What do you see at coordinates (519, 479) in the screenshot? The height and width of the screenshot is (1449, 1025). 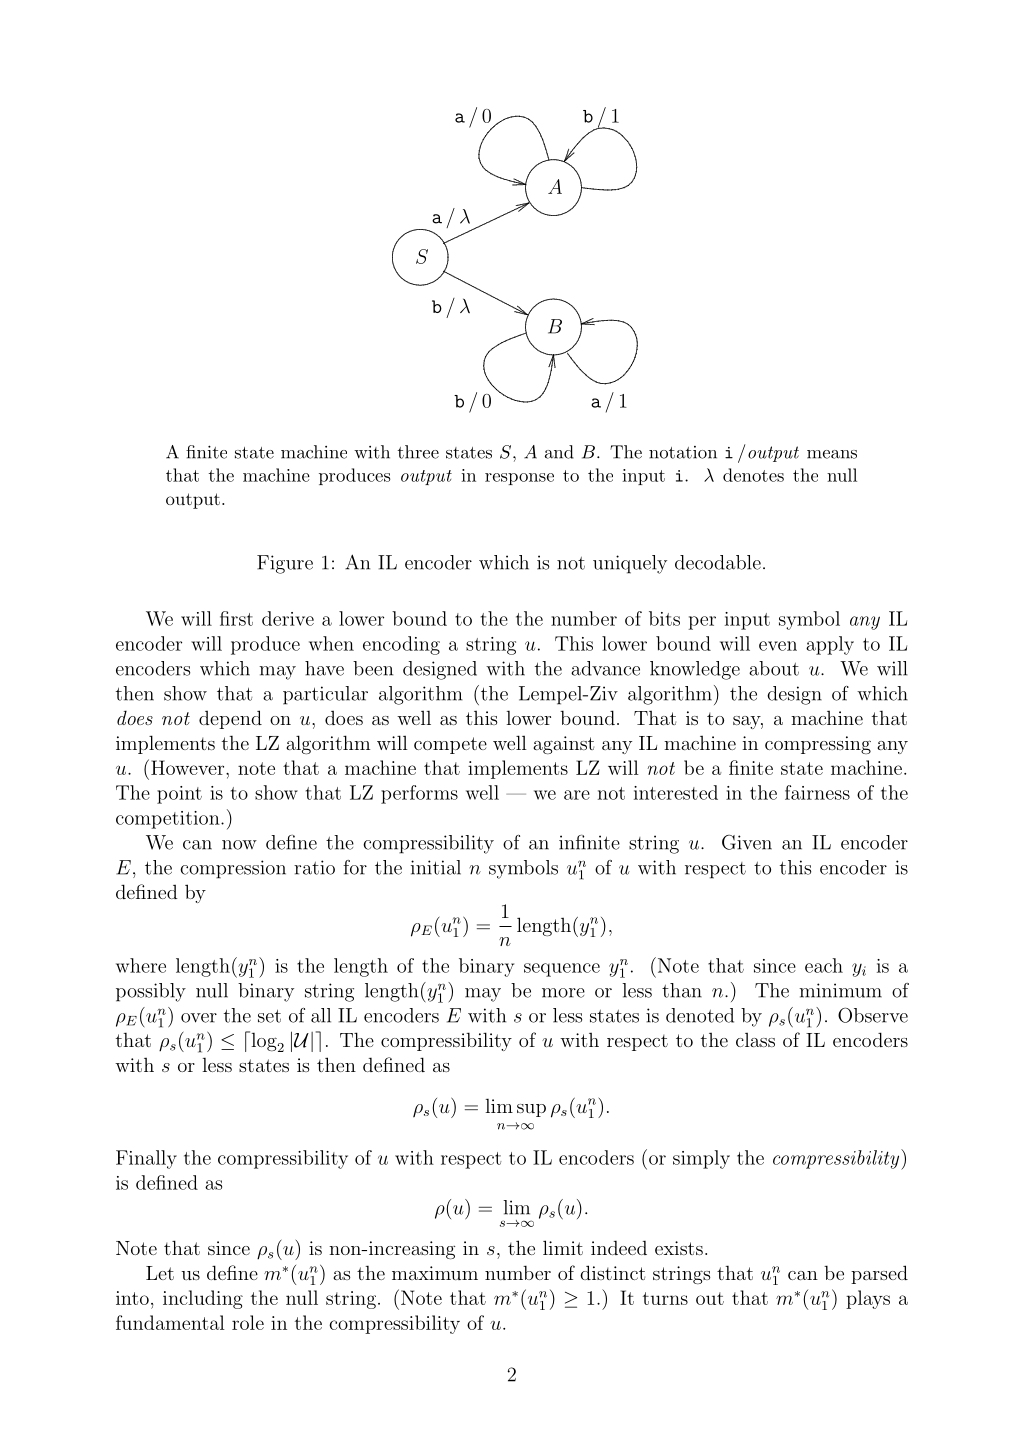 I see `response` at bounding box center [519, 479].
